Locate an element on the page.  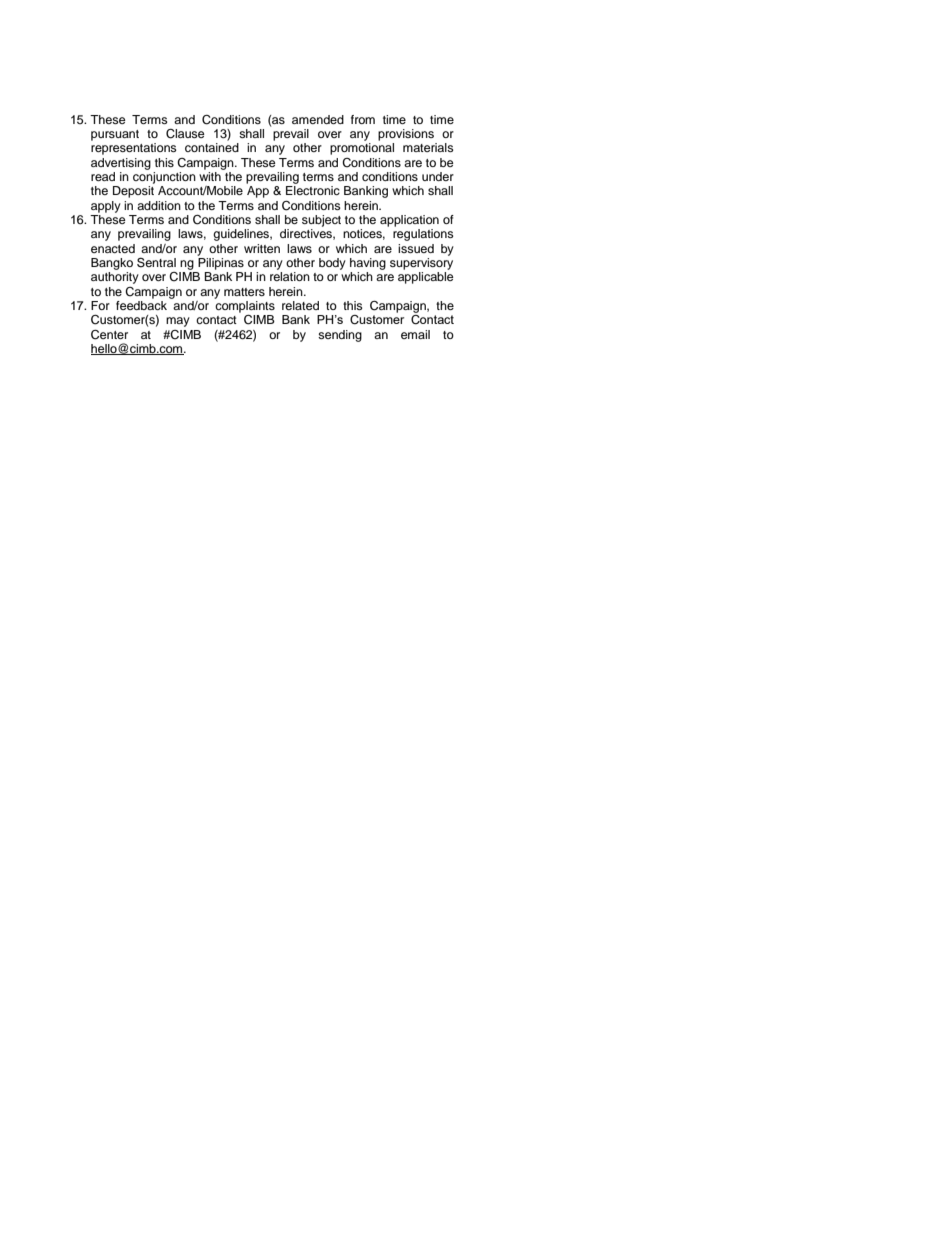
amended is located at coordinates (318, 119).
